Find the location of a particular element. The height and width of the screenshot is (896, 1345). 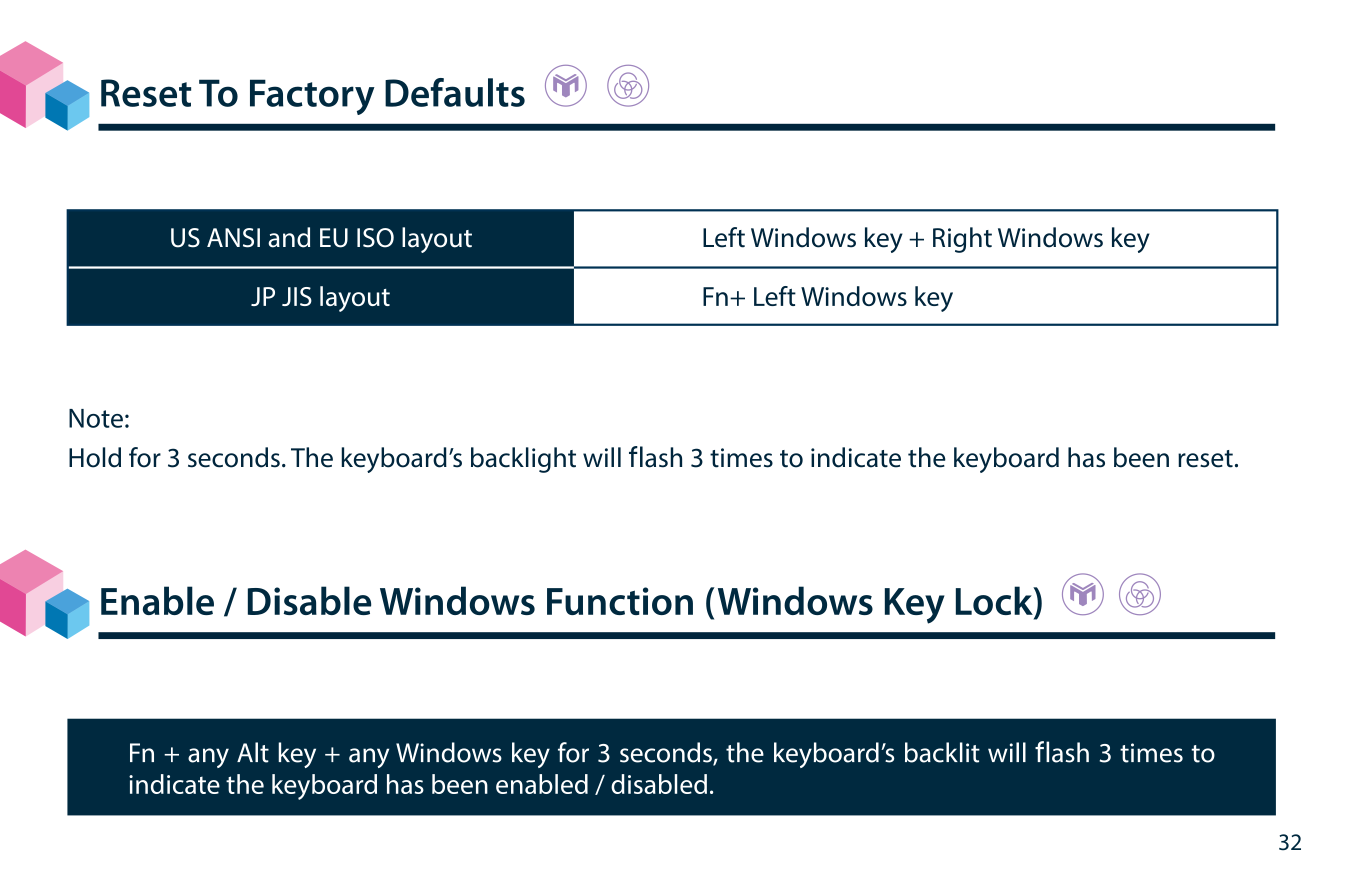

Hold is located at coordinates (95, 457).
